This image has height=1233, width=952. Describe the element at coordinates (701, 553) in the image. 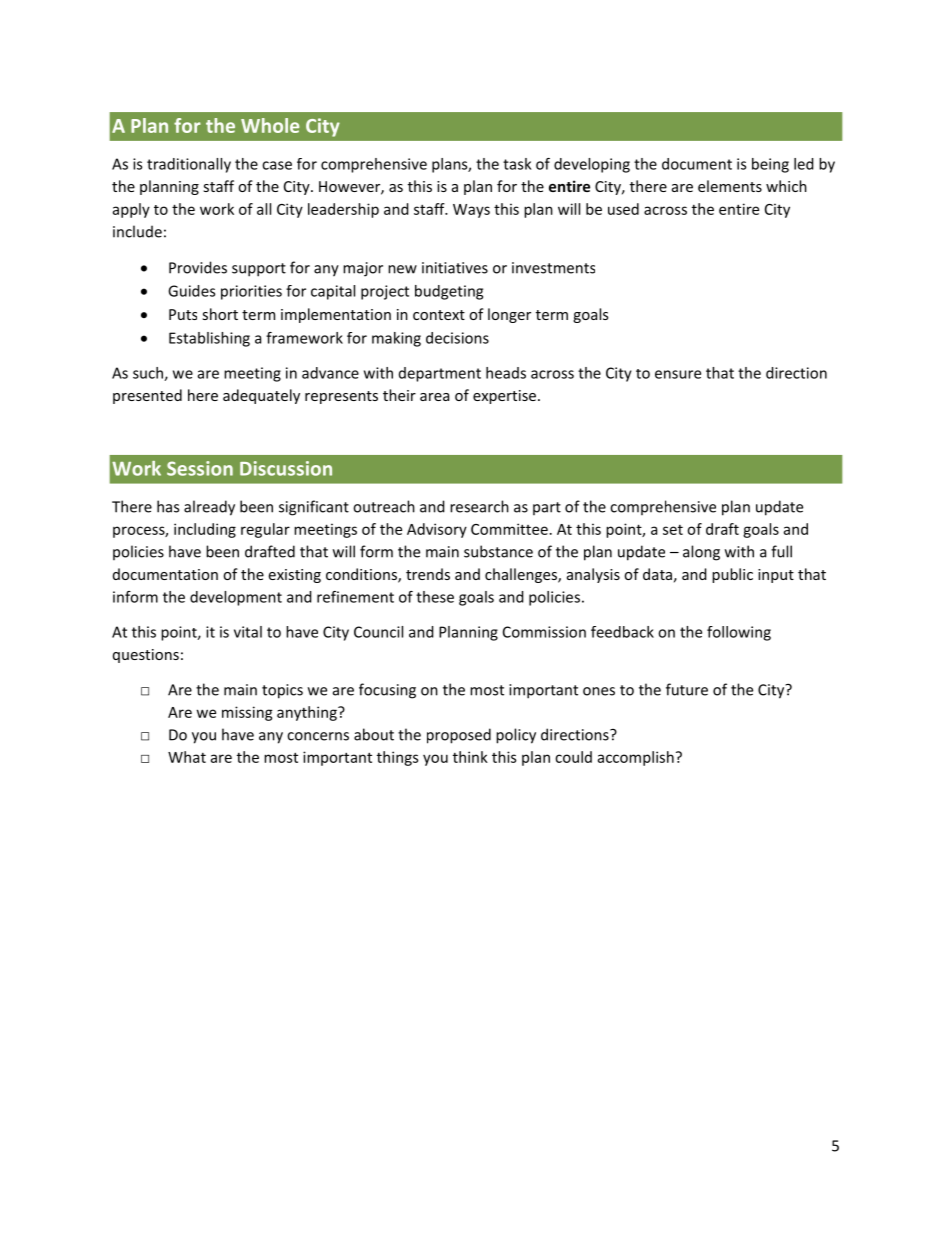

I see `along` at that location.
